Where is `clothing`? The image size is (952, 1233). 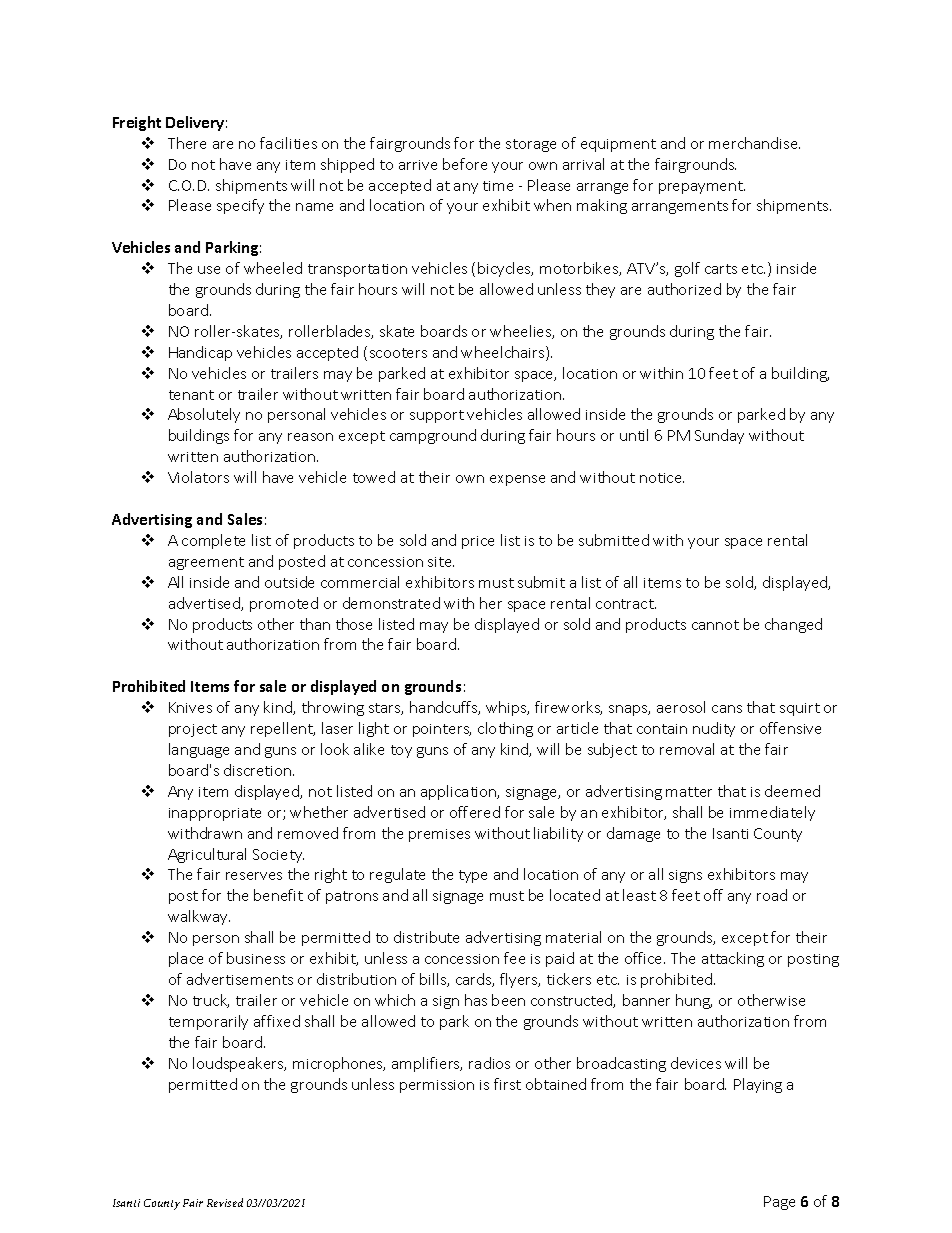 clothing is located at coordinates (505, 729).
